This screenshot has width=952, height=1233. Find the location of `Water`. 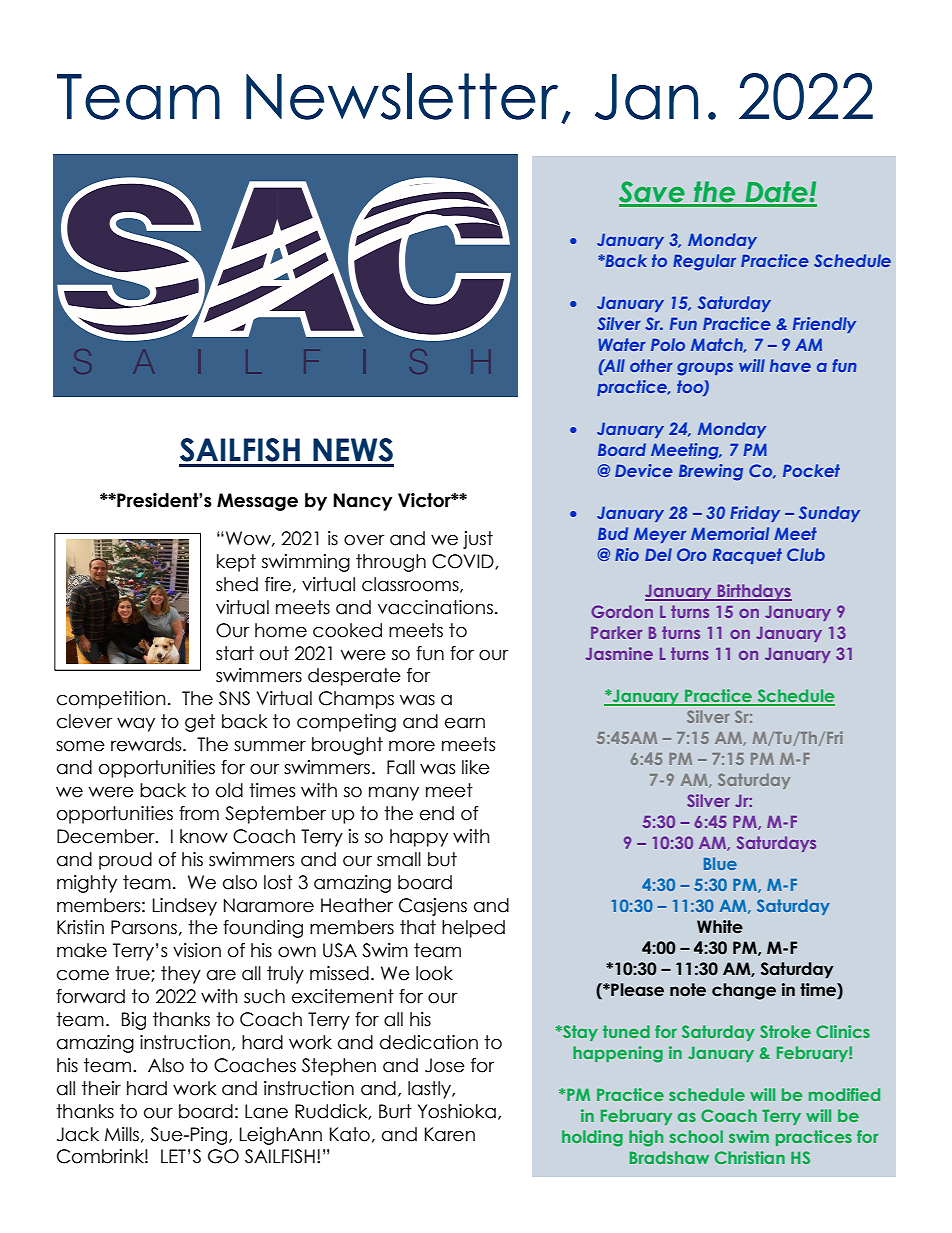

Water is located at coordinates (622, 344).
